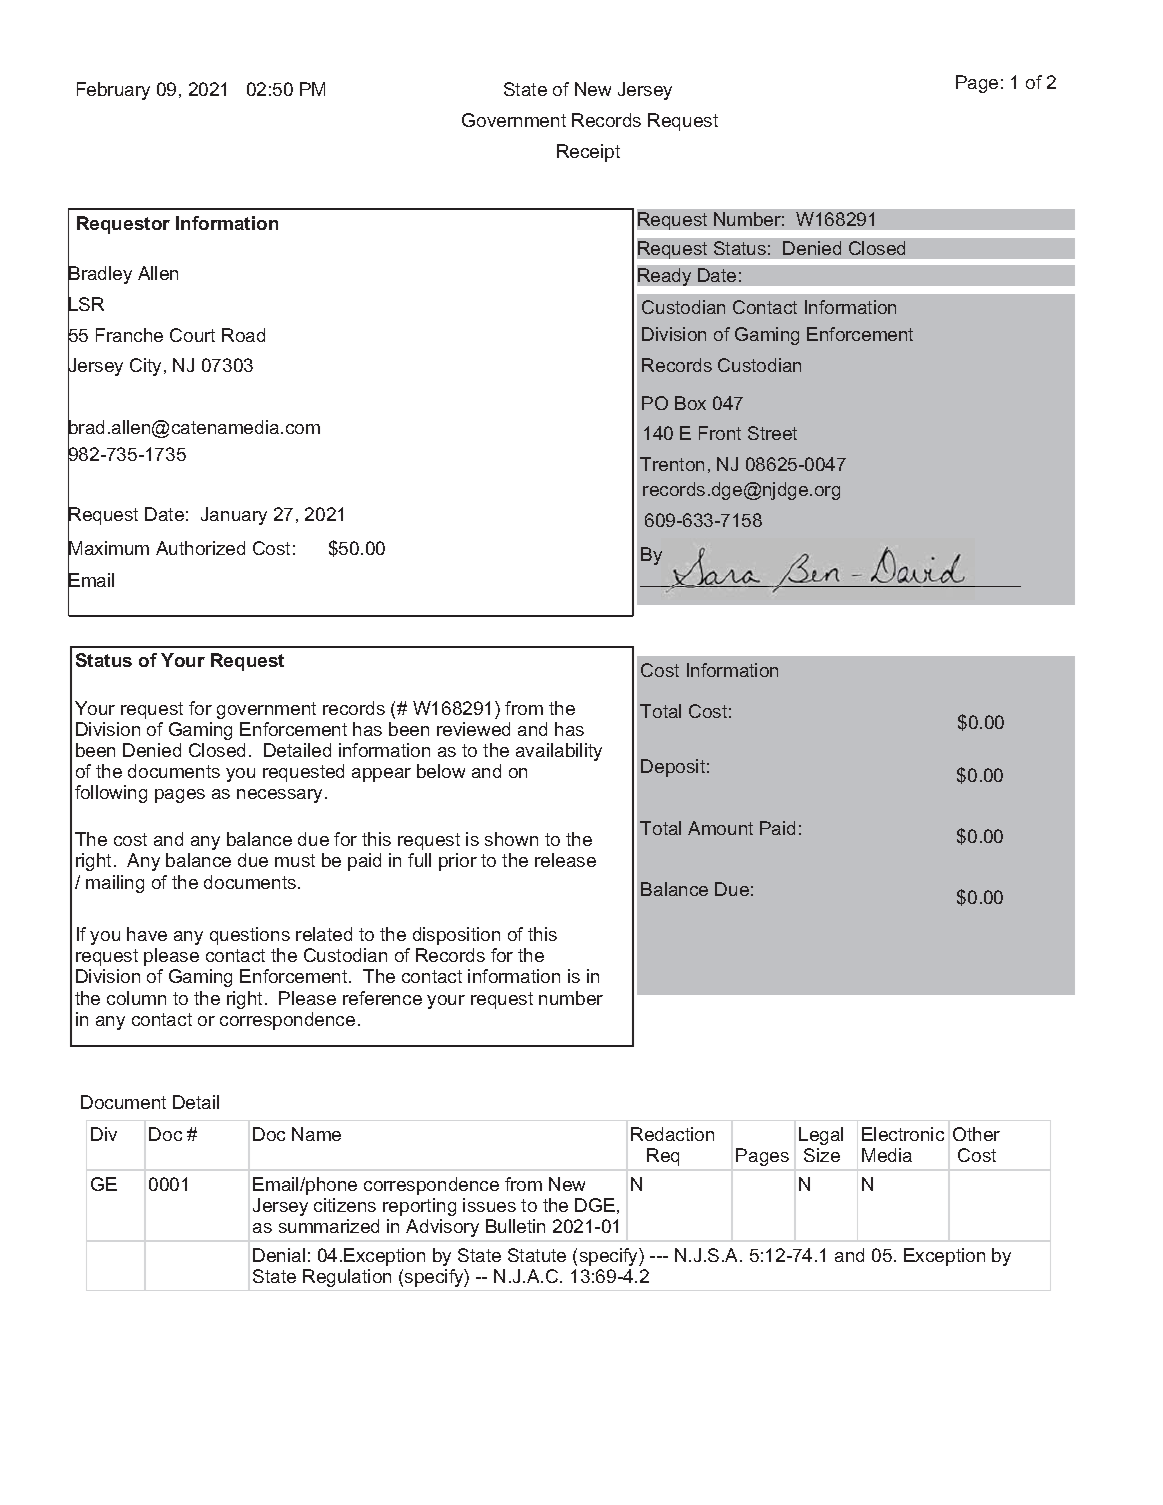  Describe the element at coordinates (279, 1255) in the screenshot. I see `Denial` at that location.
